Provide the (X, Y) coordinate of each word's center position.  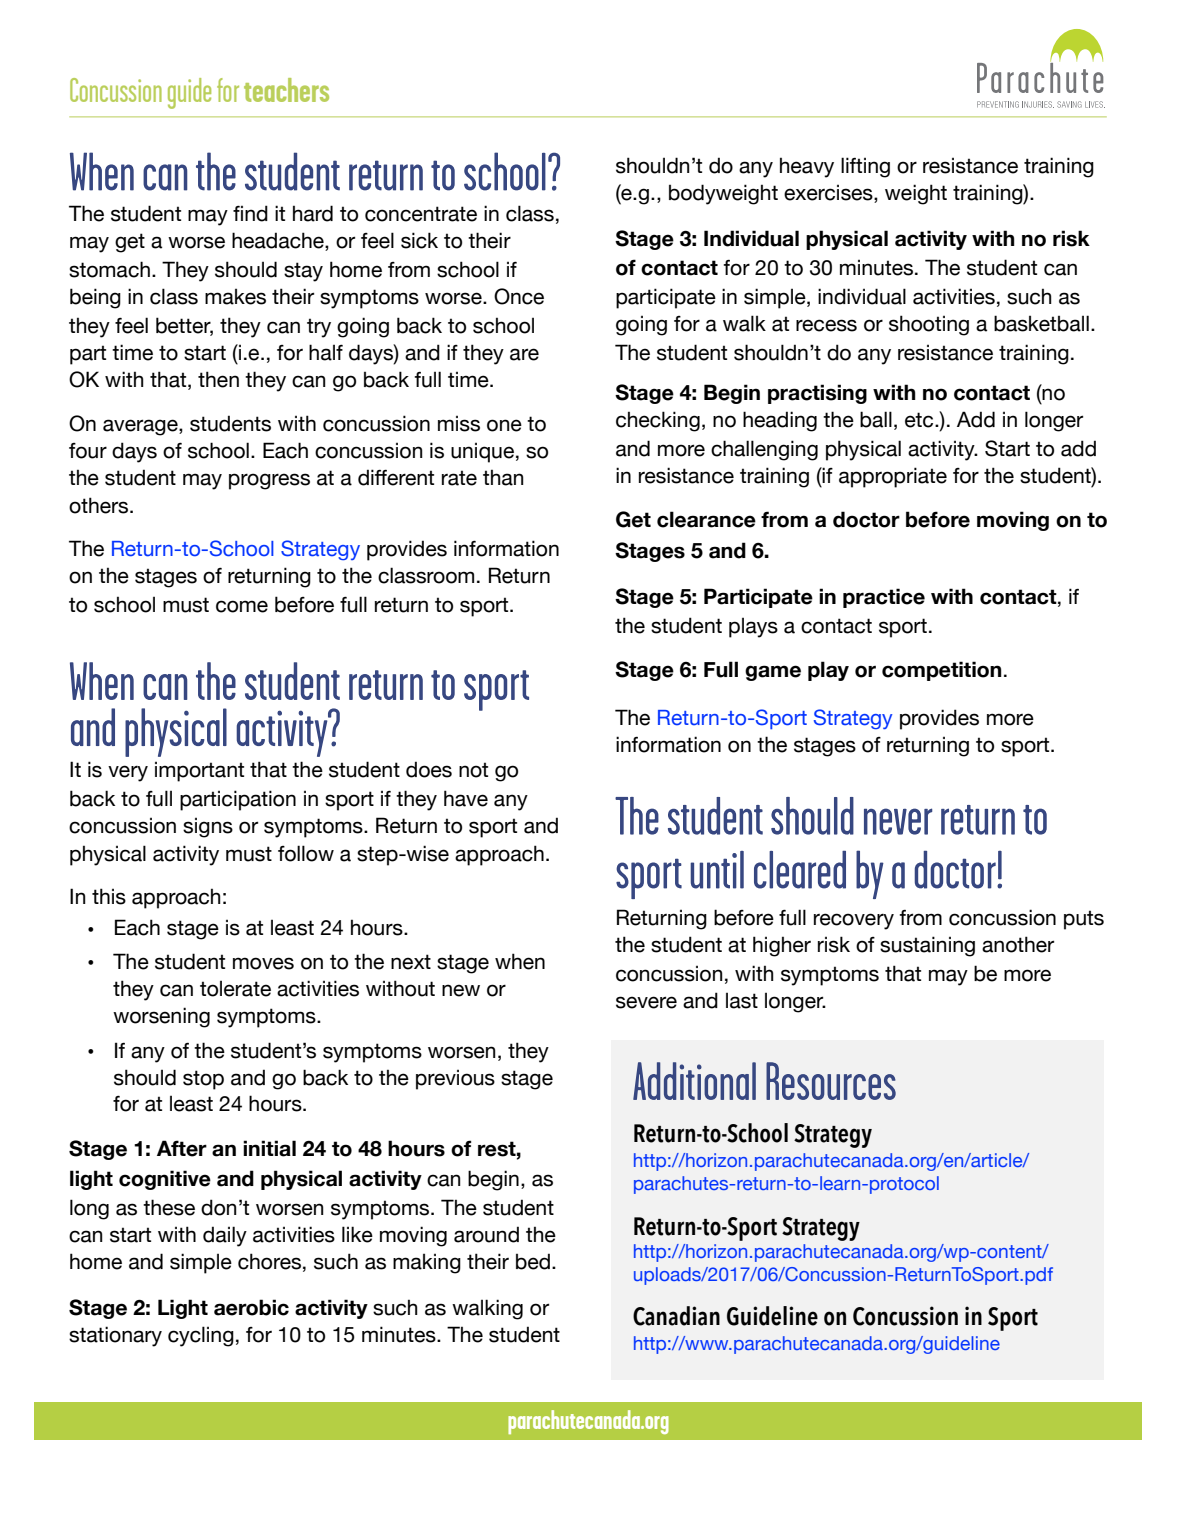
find (250, 213)
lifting (865, 167)
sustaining (927, 946)
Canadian (676, 1316)
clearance (706, 519)
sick (419, 240)
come (242, 606)
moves (263, 963)
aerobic (251, 1307)
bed (533, 1261)
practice (884, 598)
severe (646, 1002)
